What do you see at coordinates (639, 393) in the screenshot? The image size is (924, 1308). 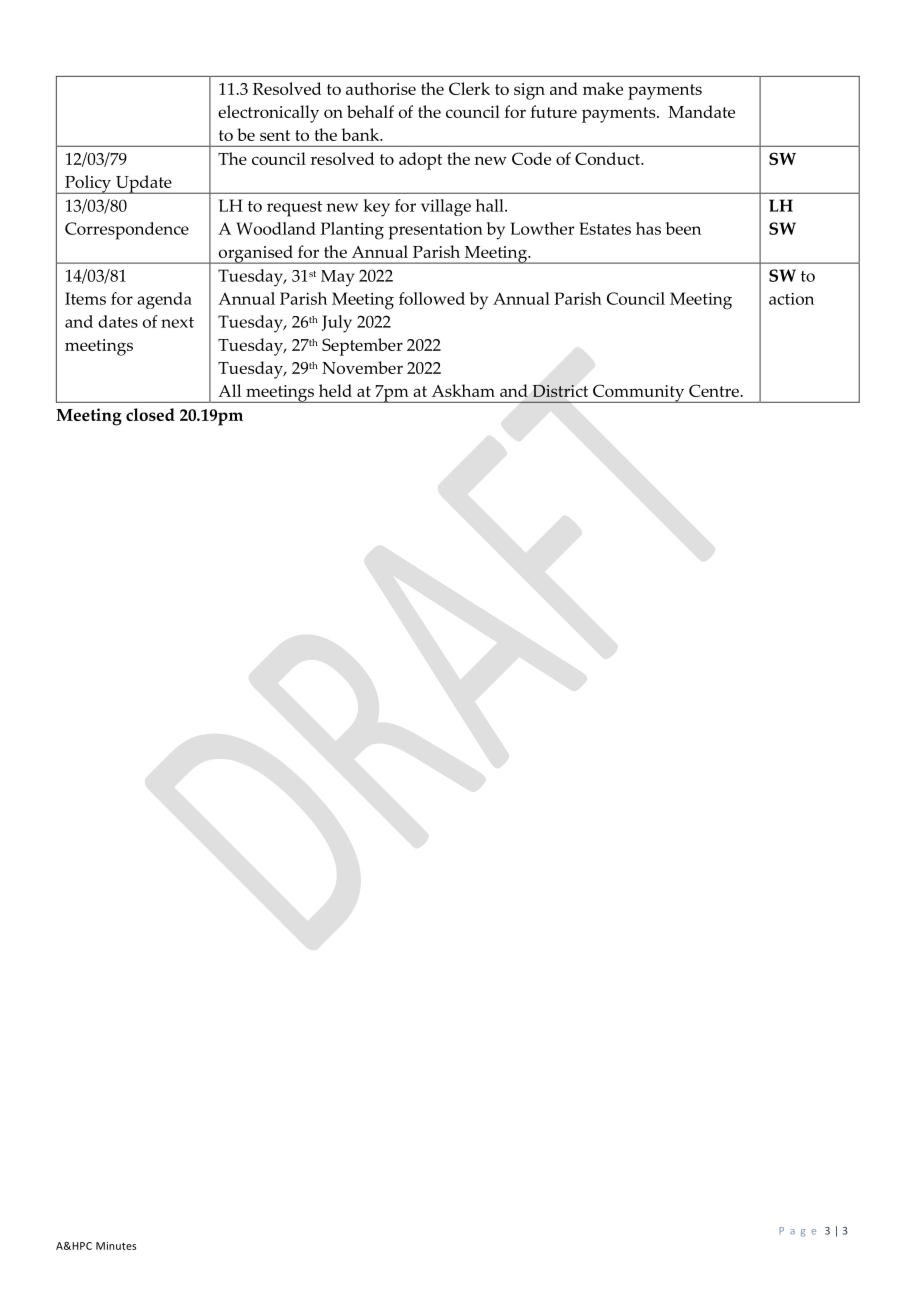 I see `Community` at bounding box center [639, 393].
